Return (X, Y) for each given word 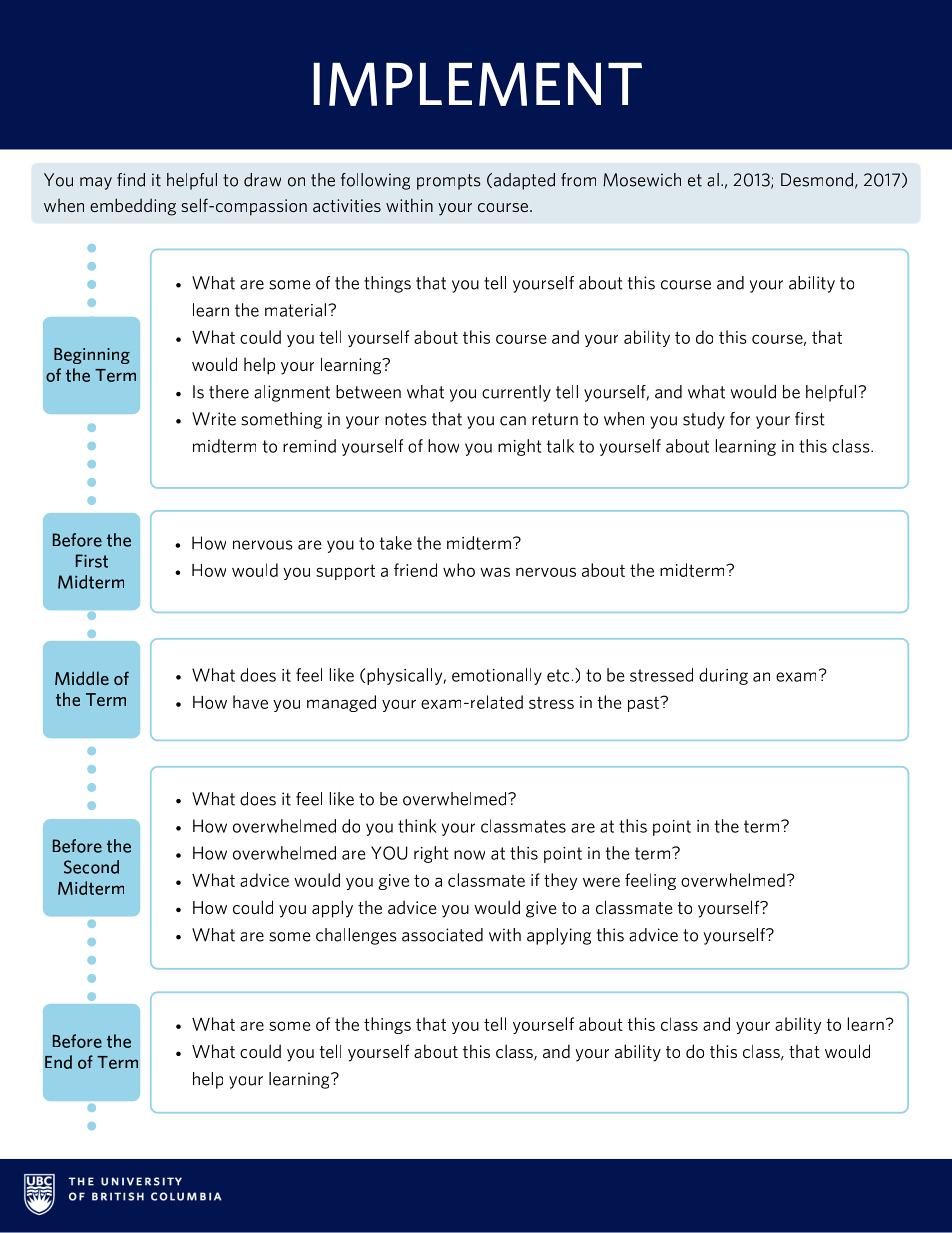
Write (214, 419)
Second (91, 867)
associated (442, 935)
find (131, 180)
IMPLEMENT (478, 84)
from (578, 180)
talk (560, 446)
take (396, 543)
